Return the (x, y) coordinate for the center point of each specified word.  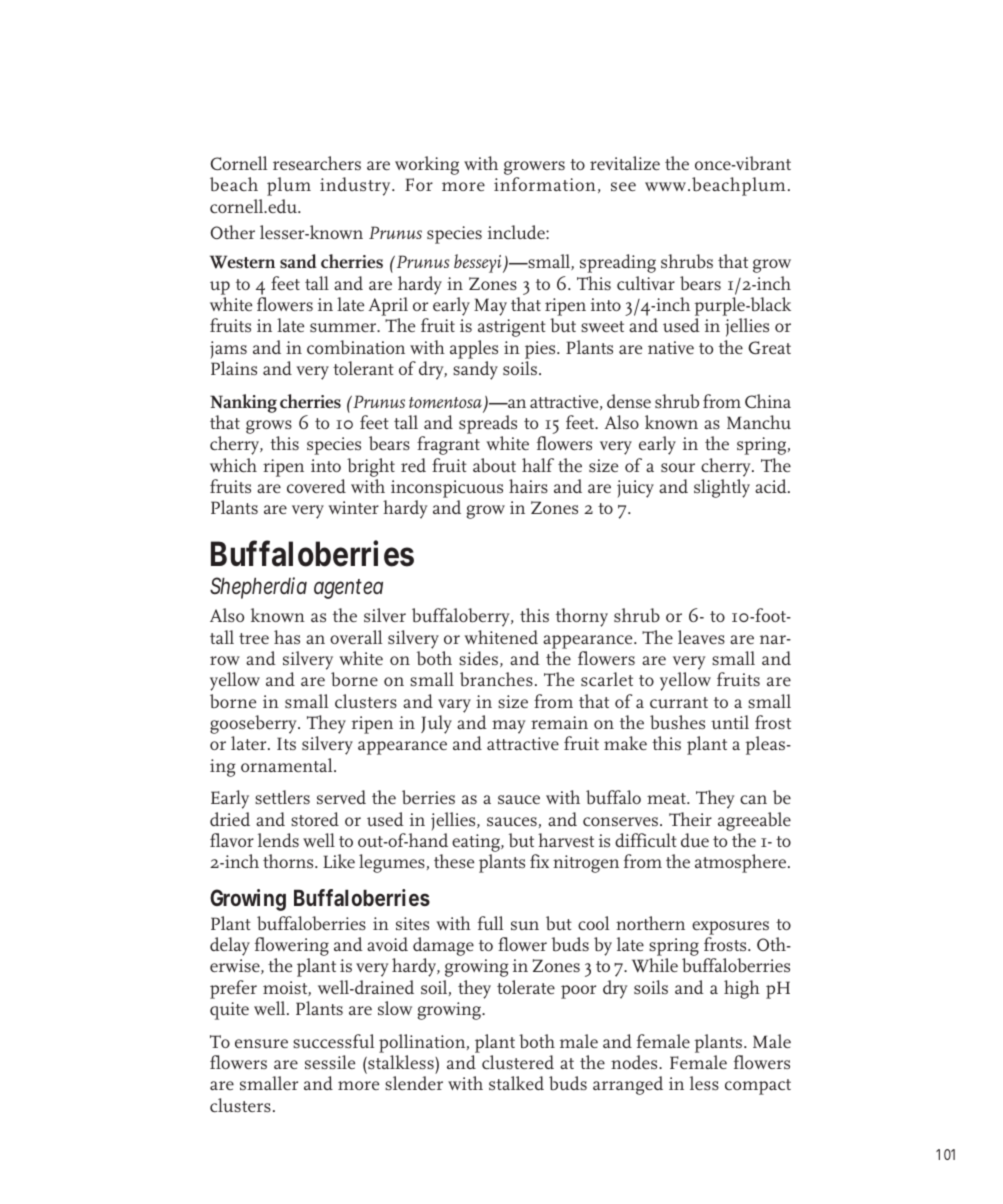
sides (478, 658)
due (695, 840)
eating (477, 844)
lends (278, 840)
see (623, 186)
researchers (317, 163)
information (545, 184)
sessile (330, 1062)
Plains (234, 368)
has (287, 637)
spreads (488, 426)
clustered (518, 1062)
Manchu (759, 422)
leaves (701, 637)
